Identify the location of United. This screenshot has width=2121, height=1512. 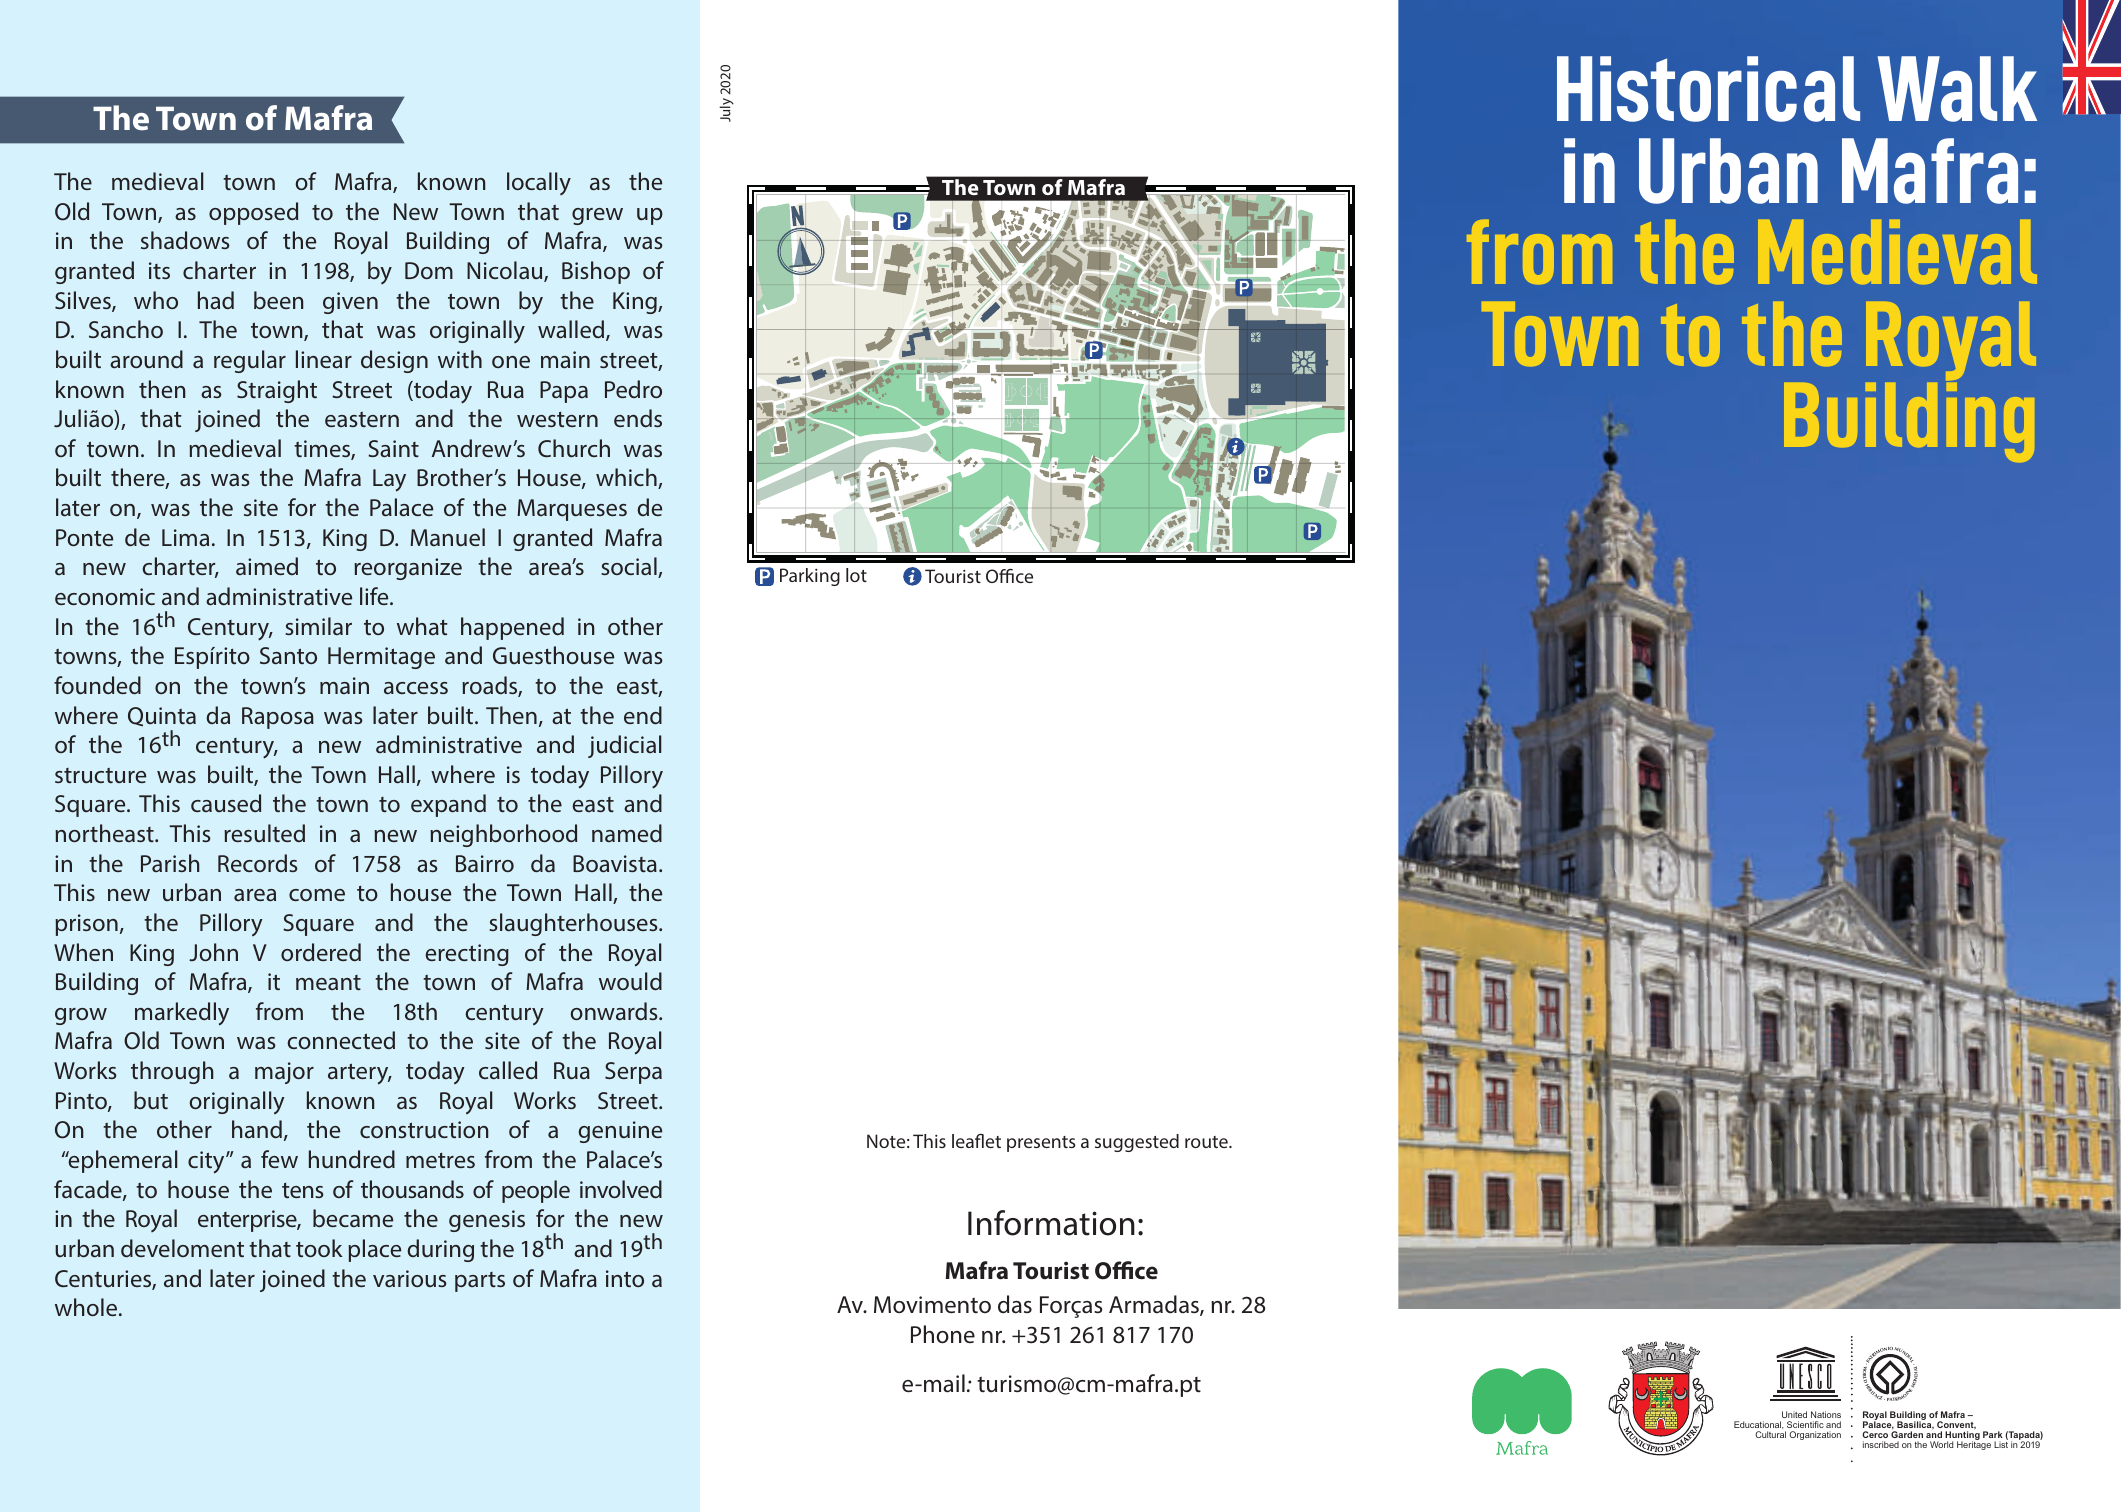
(1794, 1414).
